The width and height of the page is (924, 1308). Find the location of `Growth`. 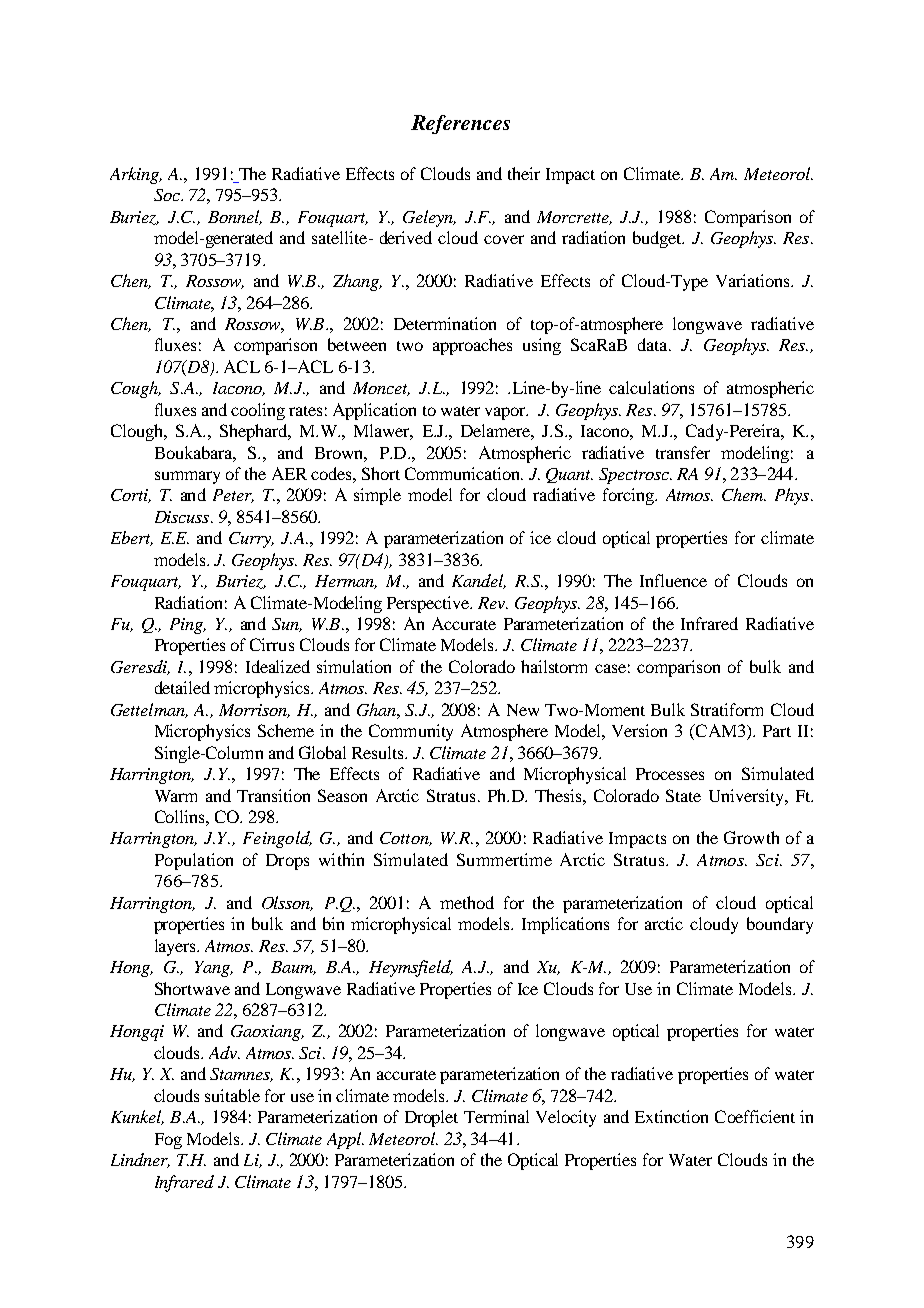

Growth is located at coordinates (751, 837).
